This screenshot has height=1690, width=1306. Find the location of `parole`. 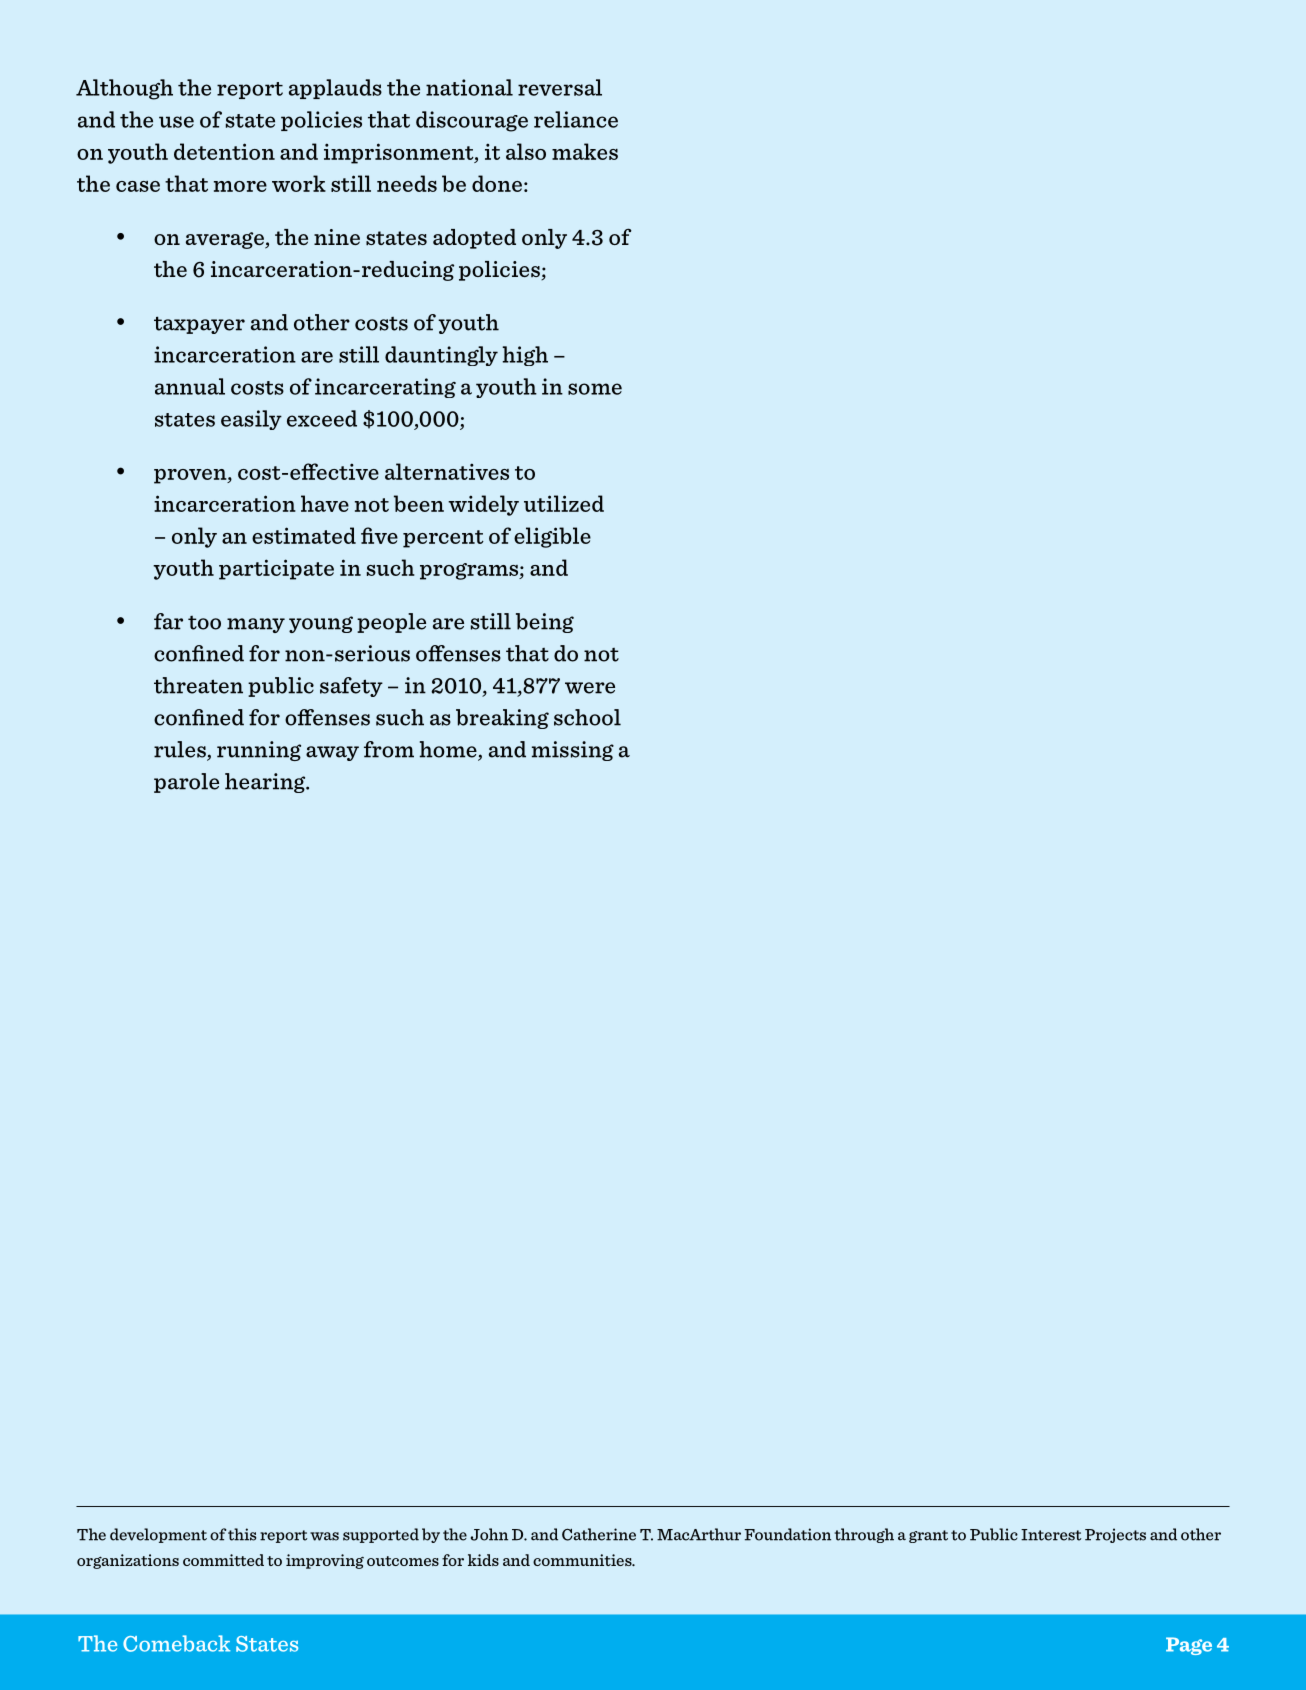

parole is located at coordinates (186, 783).
